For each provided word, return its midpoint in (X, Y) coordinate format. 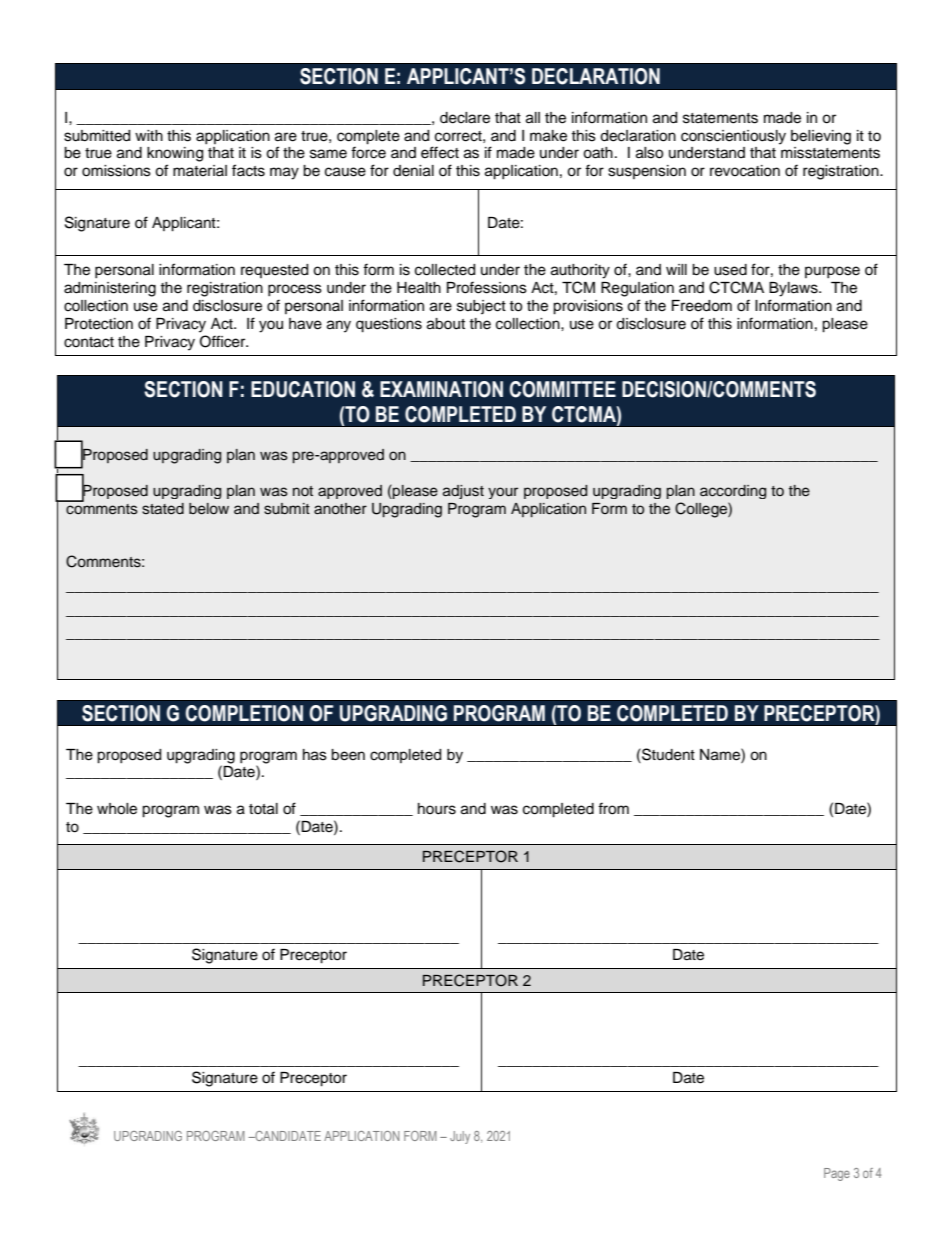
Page (837, 1174)
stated (163, 509)
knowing (175, 154)
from (613, 808)
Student (667, 754)
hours (437, 809)
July (460, 1137)
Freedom (702, 306)
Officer (224, 341)
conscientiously (733, 137)
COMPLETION (244, 713)
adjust (463, 492)
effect (440, 152)
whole (117, 809)
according (733, 492)
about (446, 324)
